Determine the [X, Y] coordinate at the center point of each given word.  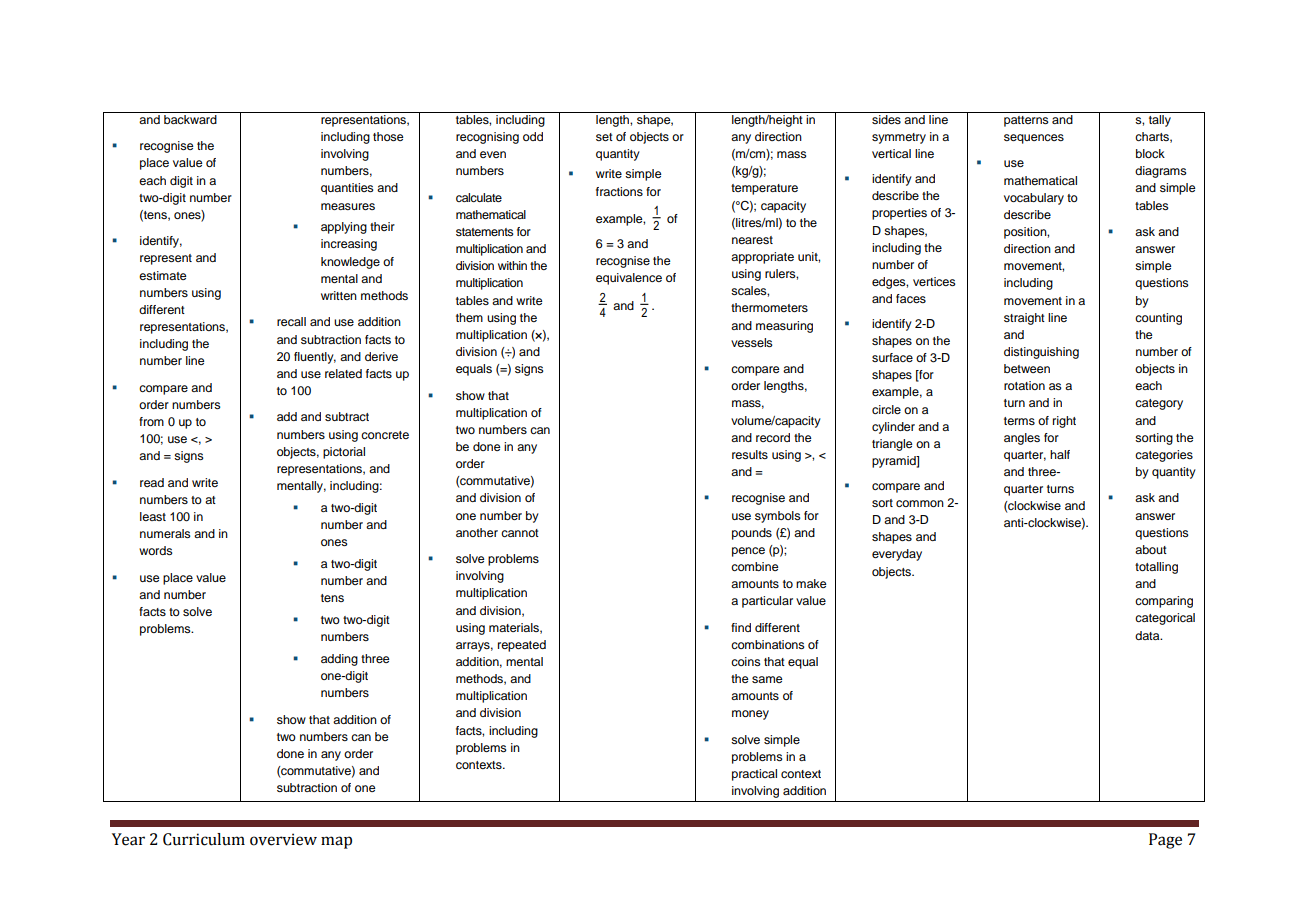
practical [754, 775]
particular [767, 602]
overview [283, 839]
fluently [315, 358]
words [156, 550]
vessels [752, 342]
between [1027, 368]
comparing [1164, 602]
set [604, 137]
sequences [1034, 139]
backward [190, 118]
